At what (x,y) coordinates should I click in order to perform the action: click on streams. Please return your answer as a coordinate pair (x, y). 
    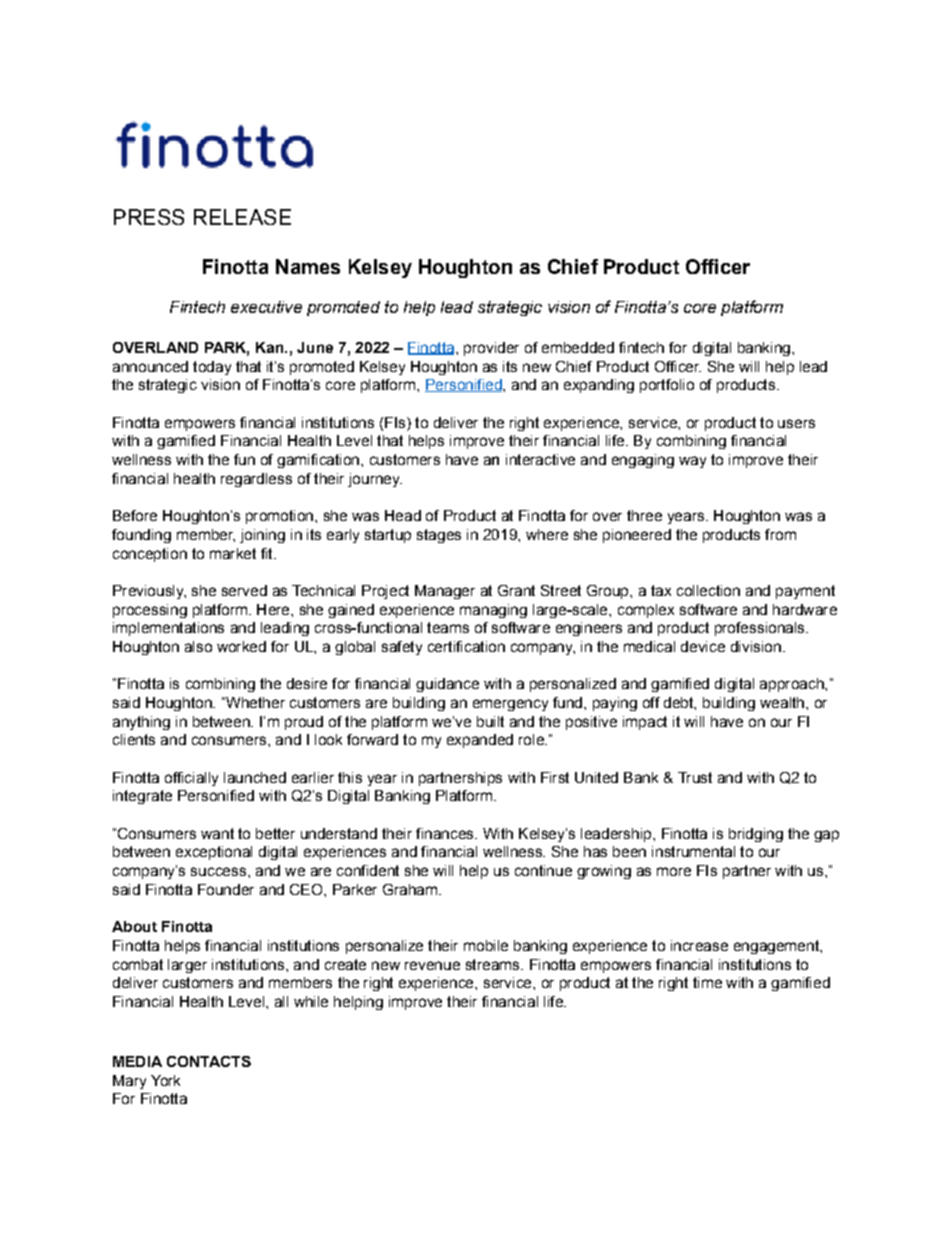
    Looking at the image, I should click on (494, 964).
